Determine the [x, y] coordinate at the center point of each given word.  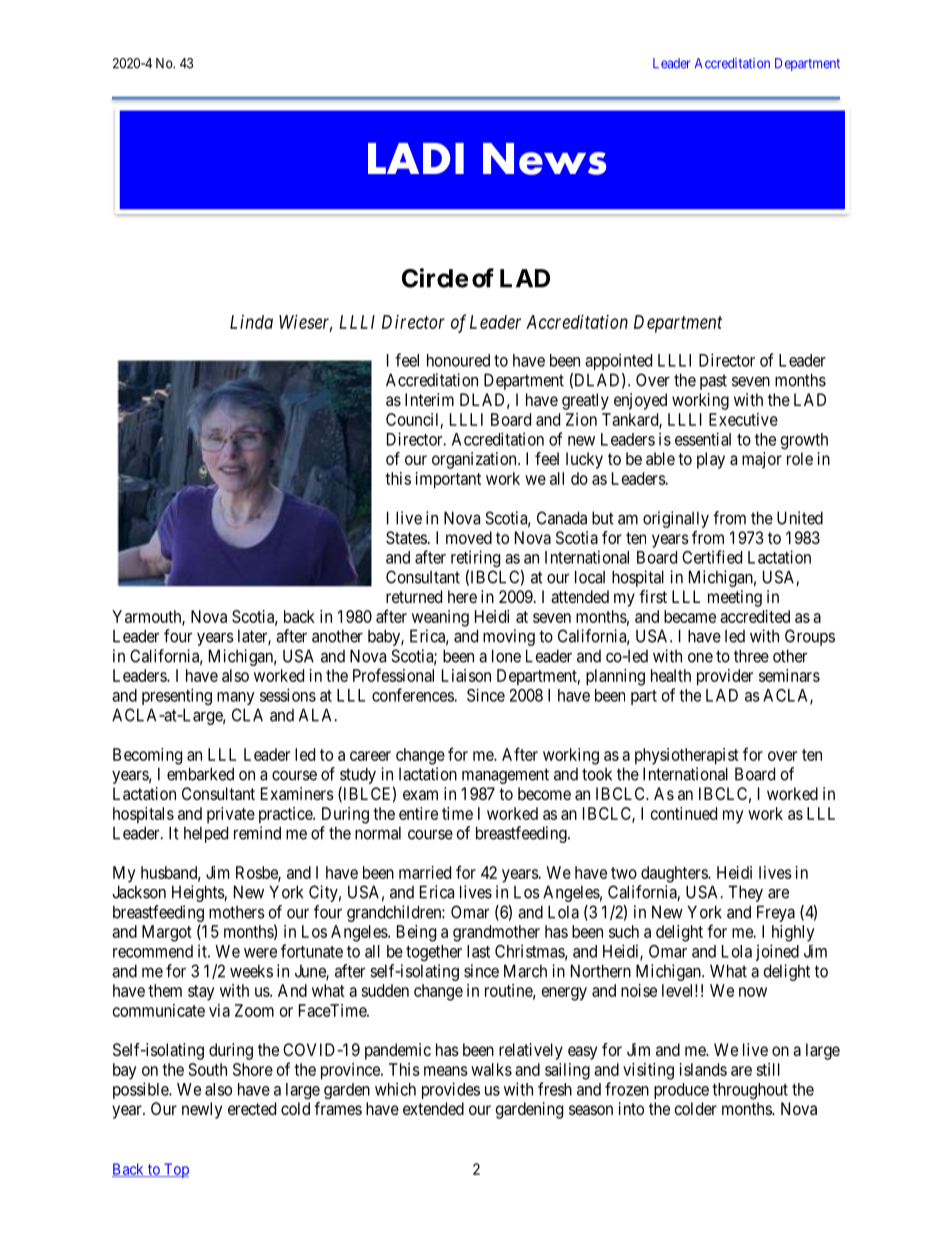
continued [684, 813]
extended [433, 1108]
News [544, 159]
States [406, 537]
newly [202, 1110]
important [448, 480]
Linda [251, 322]
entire [418, 813]
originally [676, 519]
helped [206, 834]
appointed [618, 361]
